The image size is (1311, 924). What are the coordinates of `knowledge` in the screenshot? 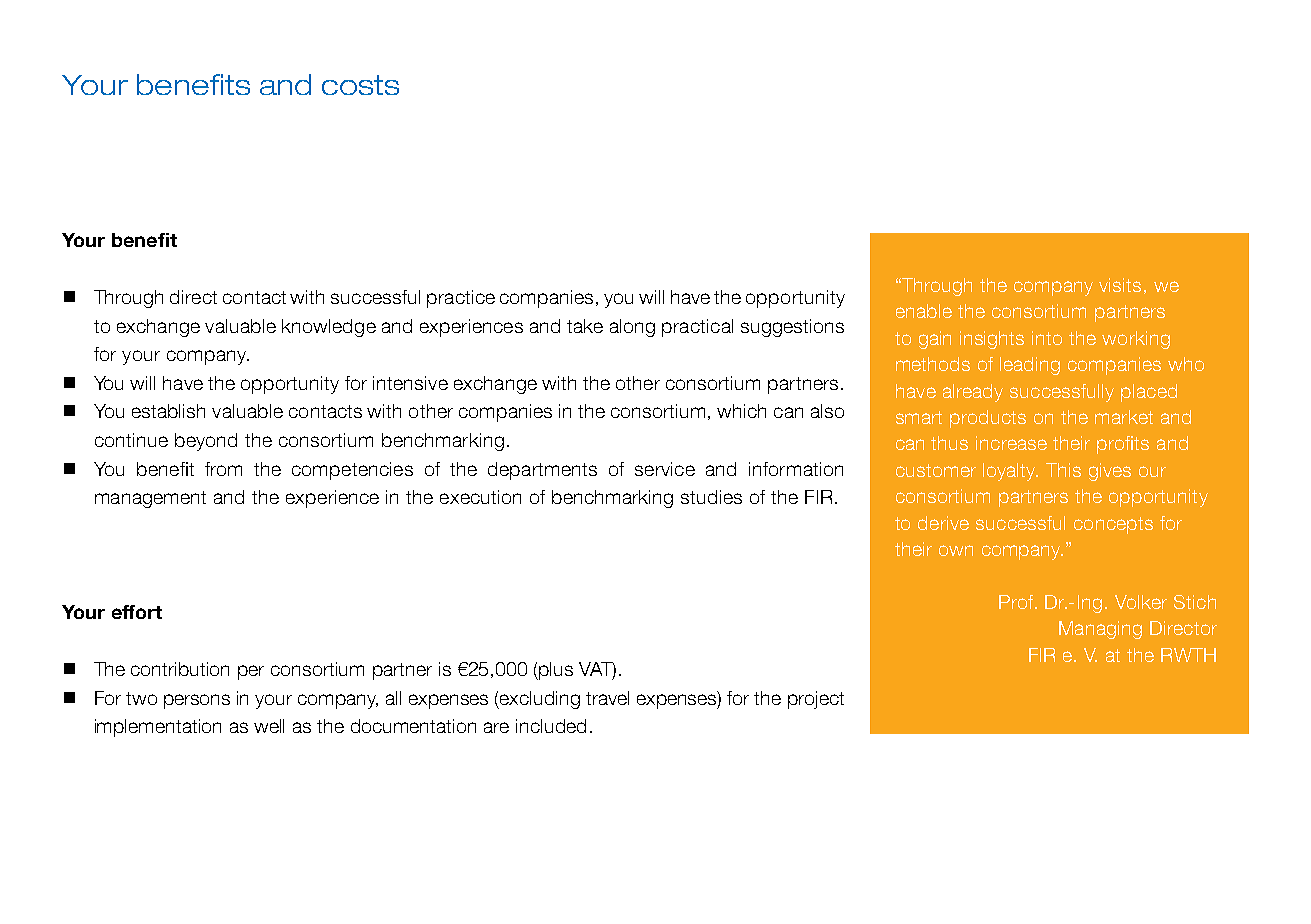 It's located at (329, 328).
